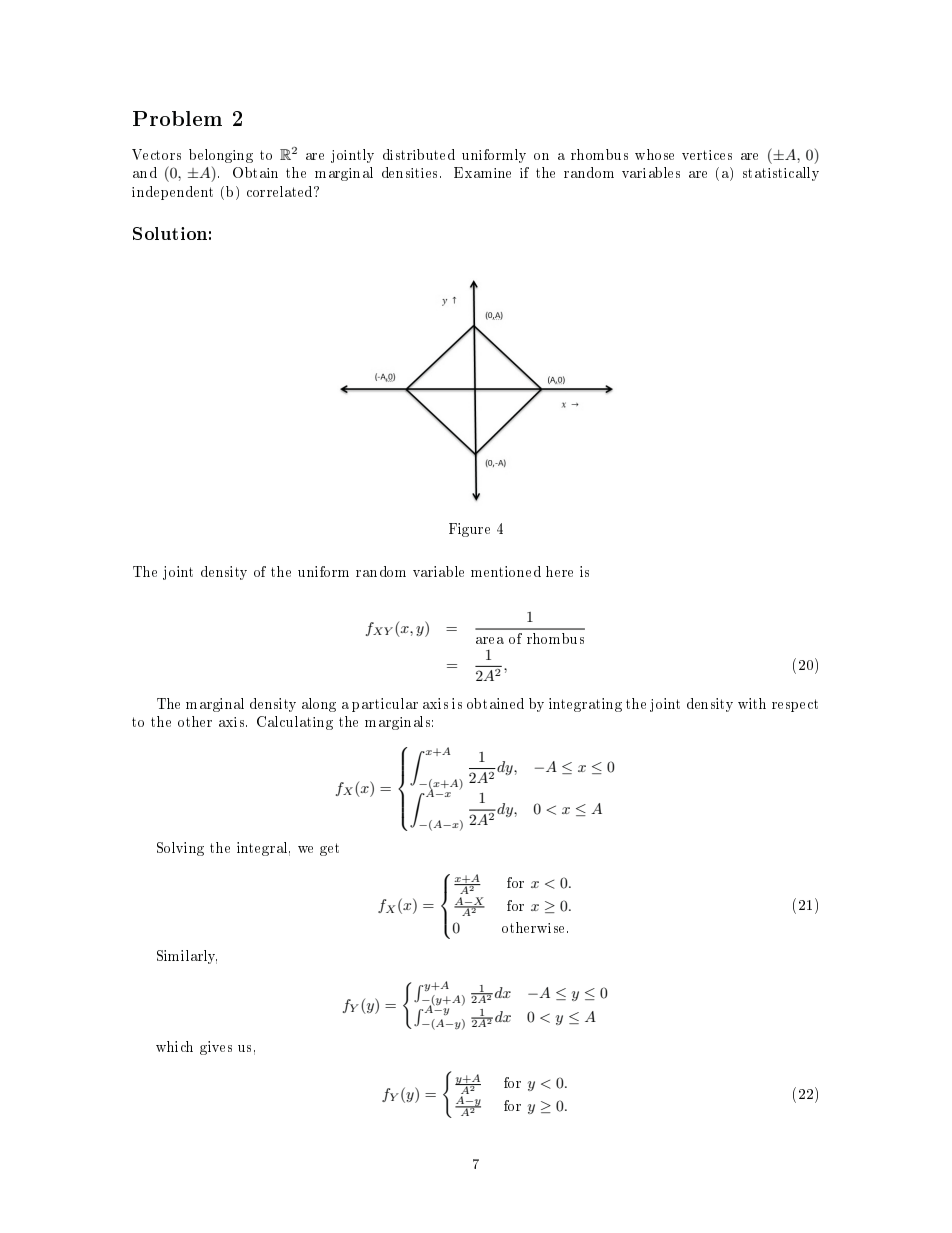 The height and width of the image is (1233, 952). What do you see at coordinates (180, 849) in the image?
I see `Solving` at bounding box center [180, 849].
